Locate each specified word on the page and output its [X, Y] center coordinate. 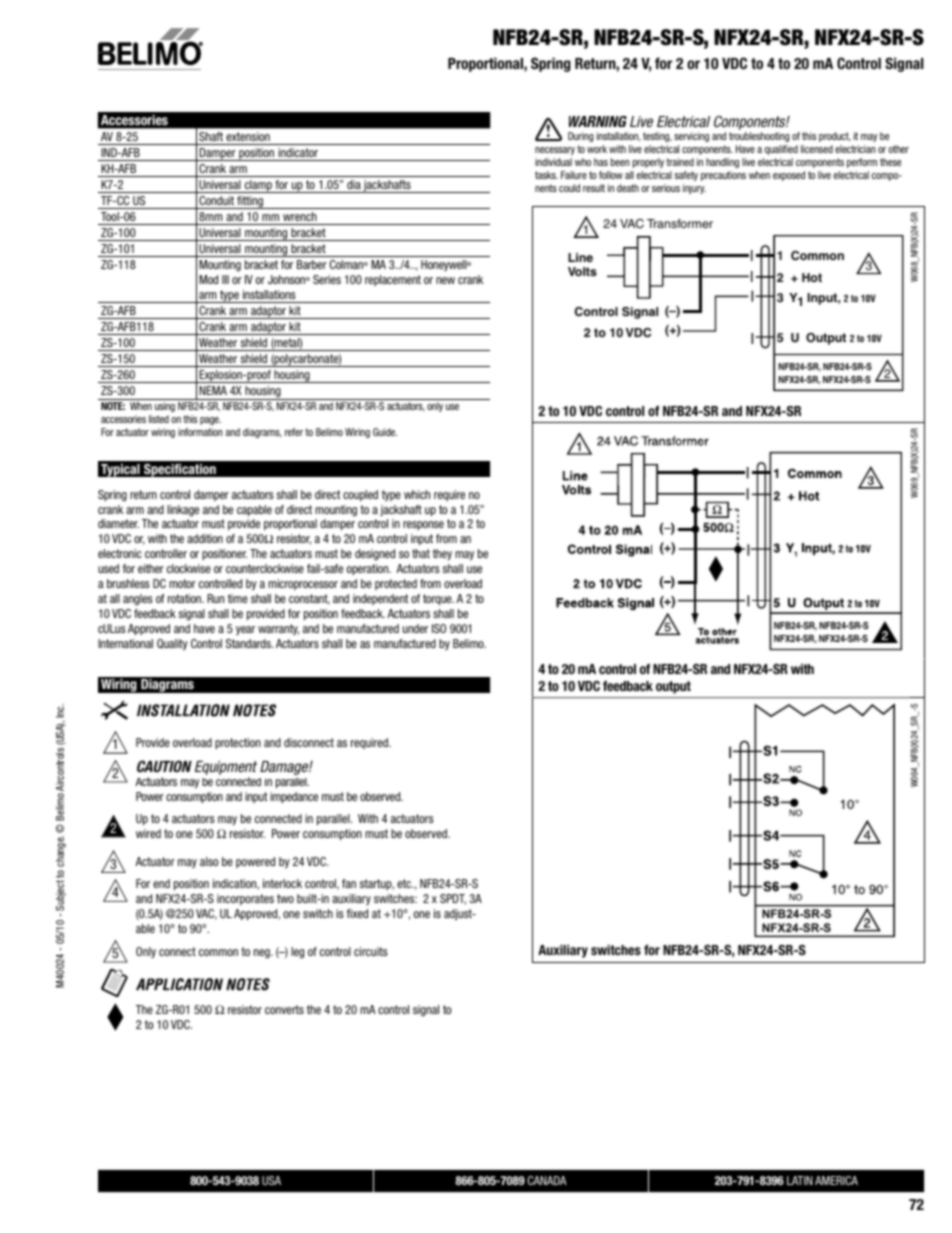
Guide [385, 432]
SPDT [453, 899]
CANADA [547, 1180]
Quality [172, 644]
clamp [258, 186]
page [210, 421]
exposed [789, 176]
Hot [812, 277]
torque [438, 599]
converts [284, 1009]
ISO [439, 628]
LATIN [799, 1180]
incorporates [245, 899]
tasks [546, 175]
